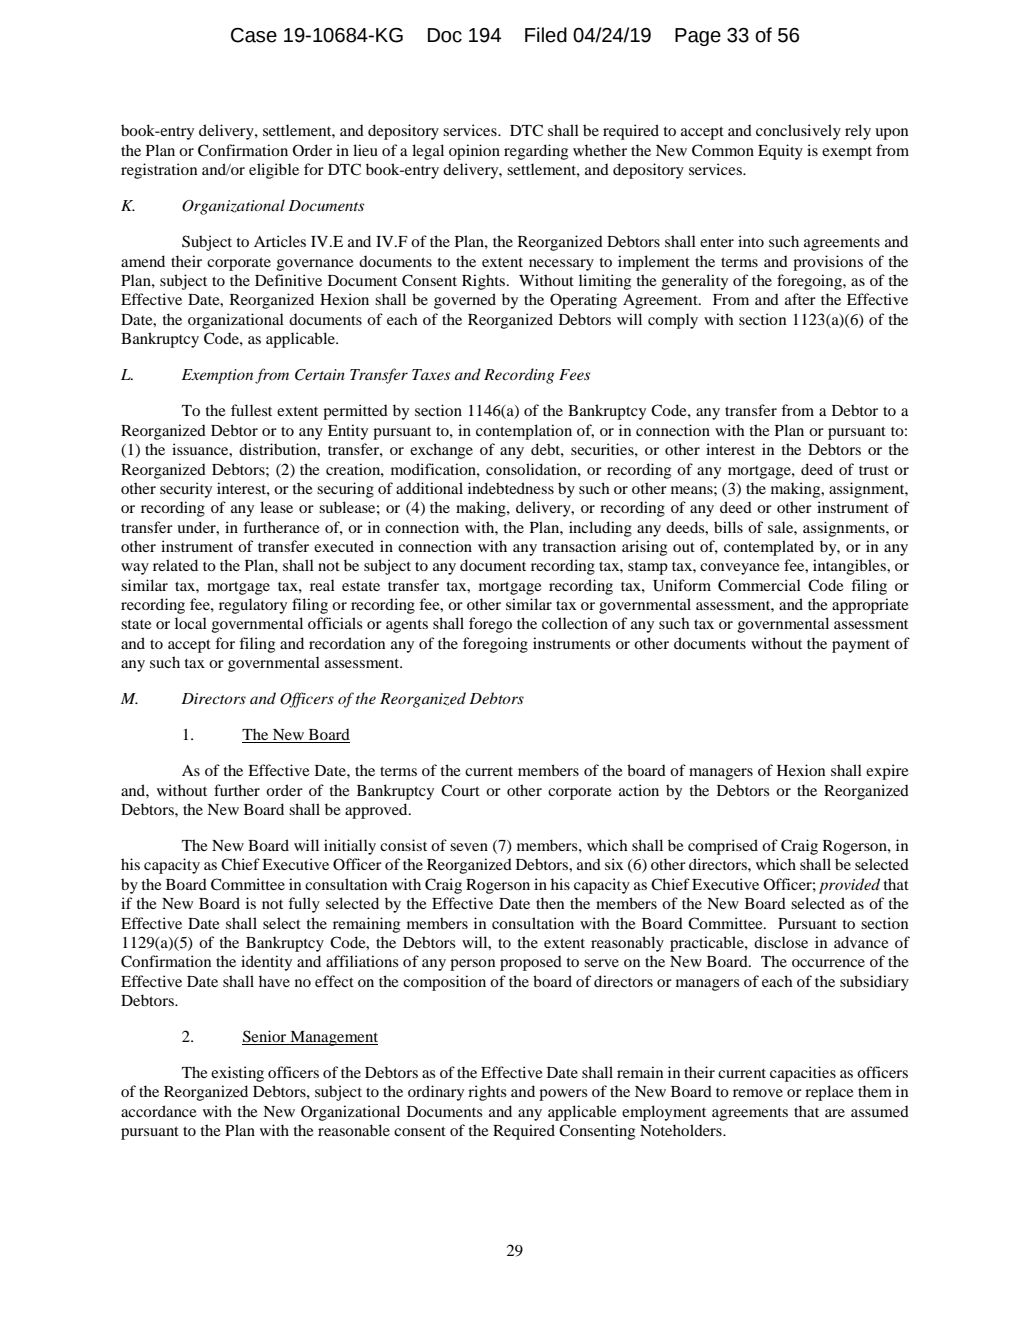 Image resolution: width=1030 pixels, height=1332 pixels. I want to click on approved, so click(377, 811).
